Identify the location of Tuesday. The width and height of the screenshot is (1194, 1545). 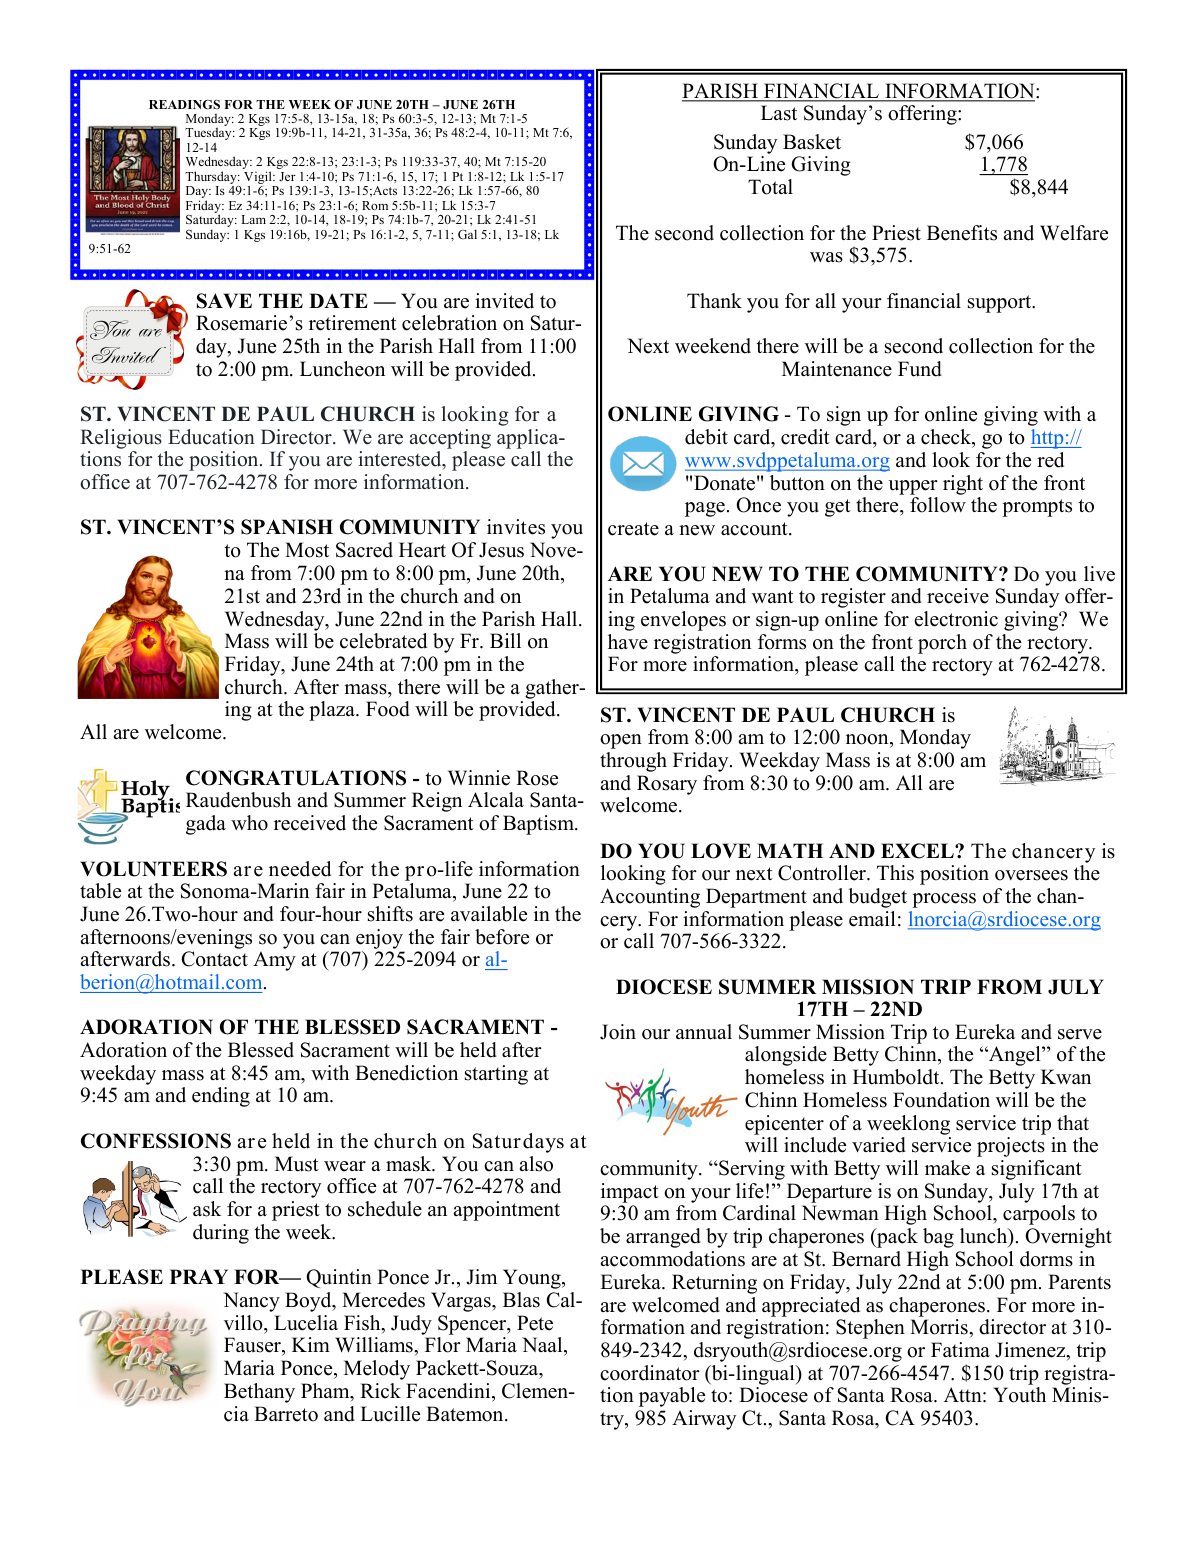
(209, 133).
